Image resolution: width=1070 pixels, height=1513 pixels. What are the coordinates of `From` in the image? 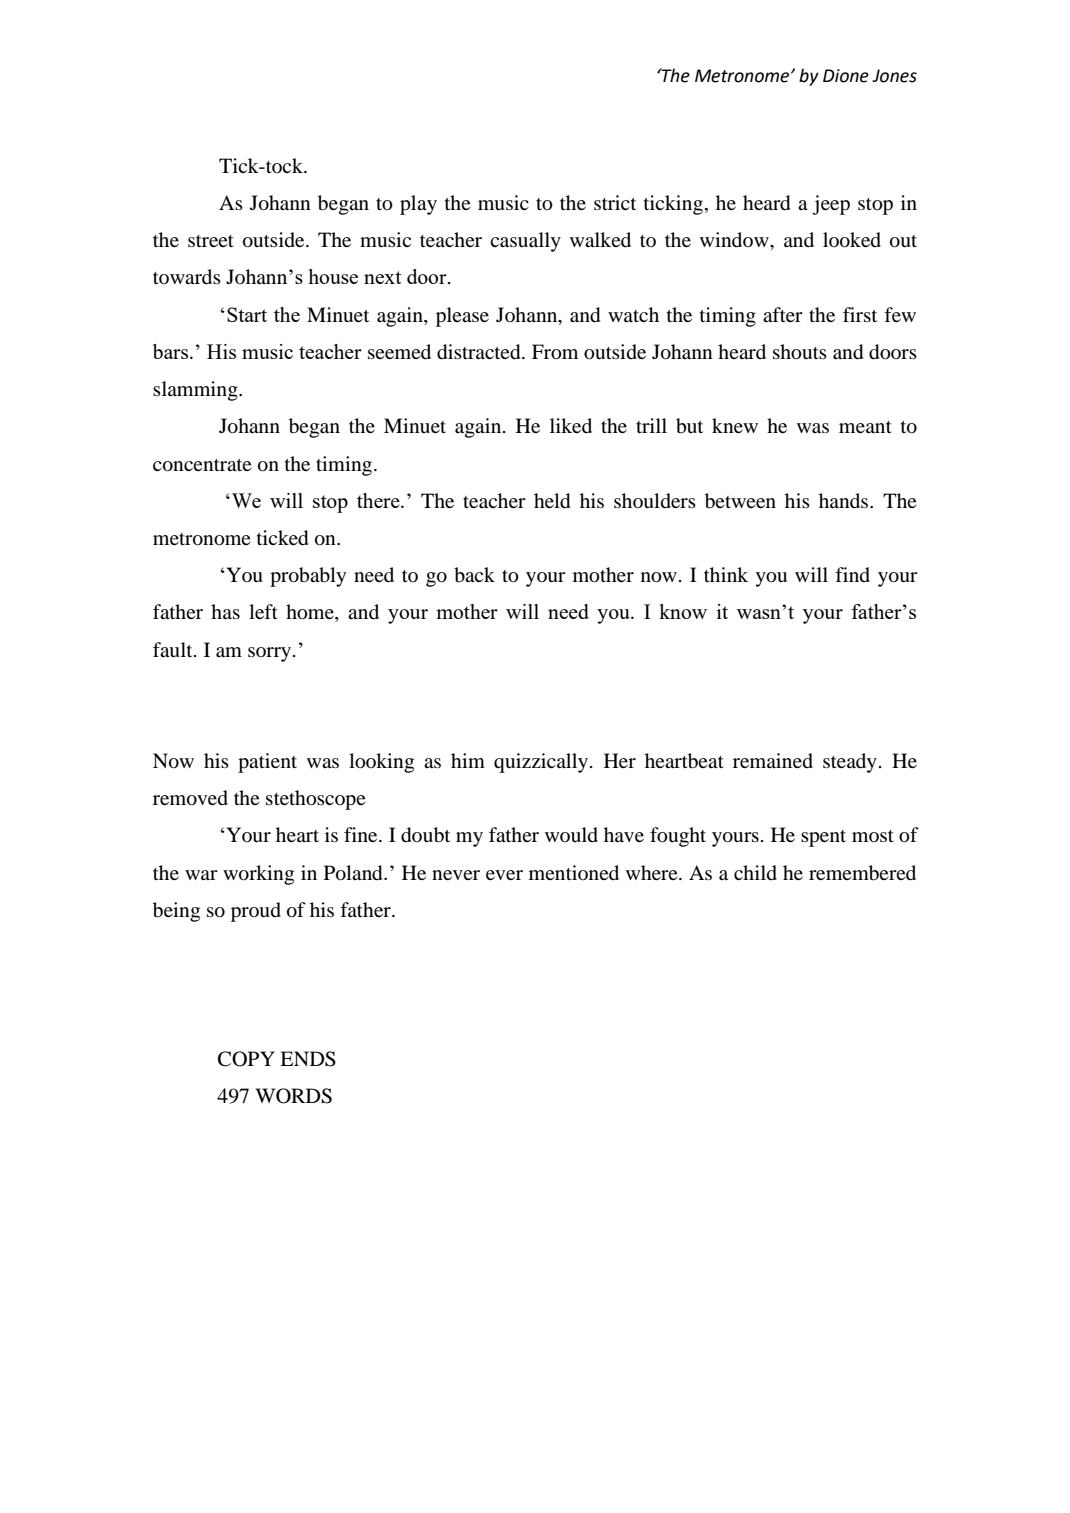 It's located at (555, 352).
